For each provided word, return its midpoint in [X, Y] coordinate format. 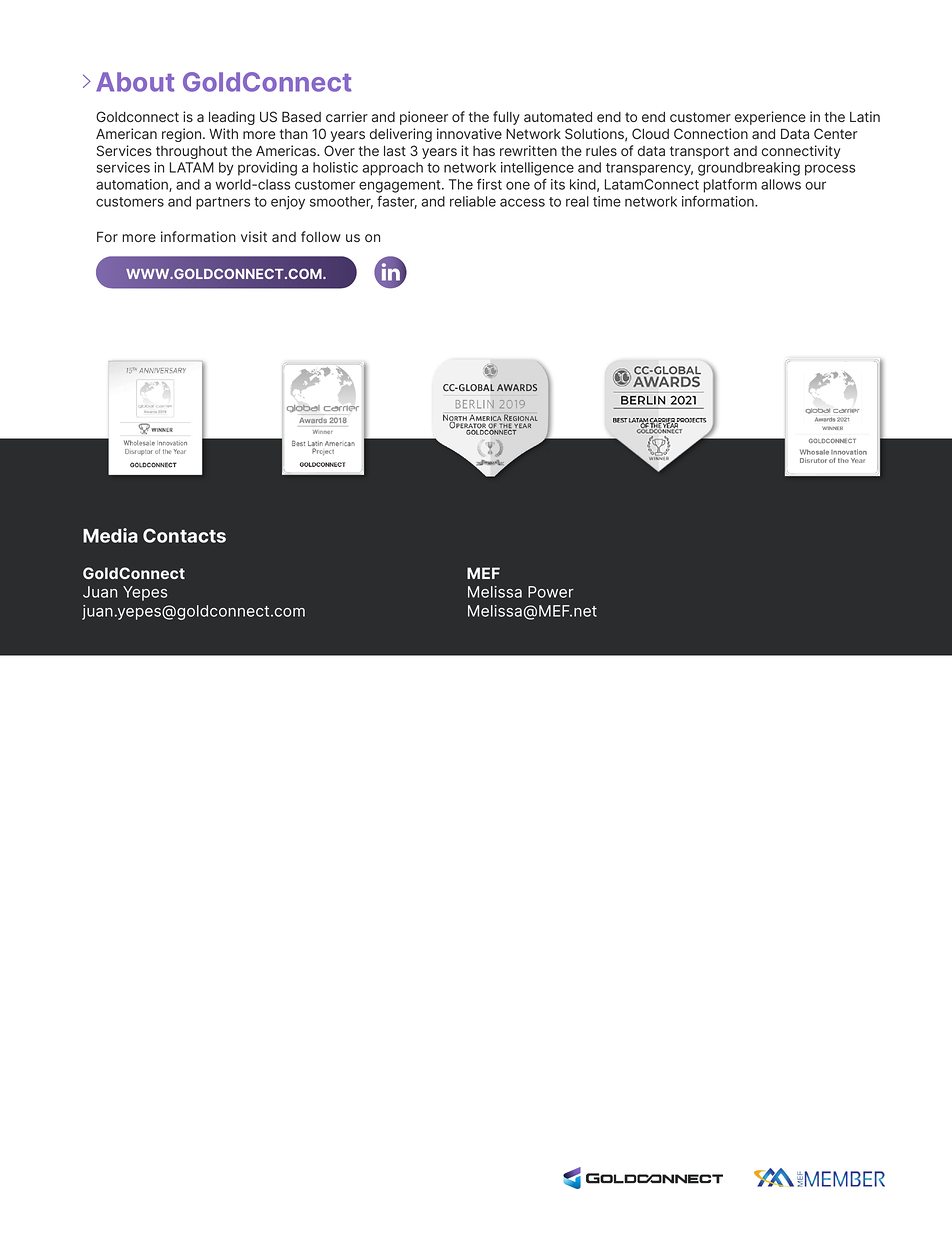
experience [770, 118]
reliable [473, 201]
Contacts [184, 535]
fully [506, 118]
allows [781, 184]
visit [254, 236]
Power [551, 592]
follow [321, 236]
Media [110, 535]
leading [232, 118]
